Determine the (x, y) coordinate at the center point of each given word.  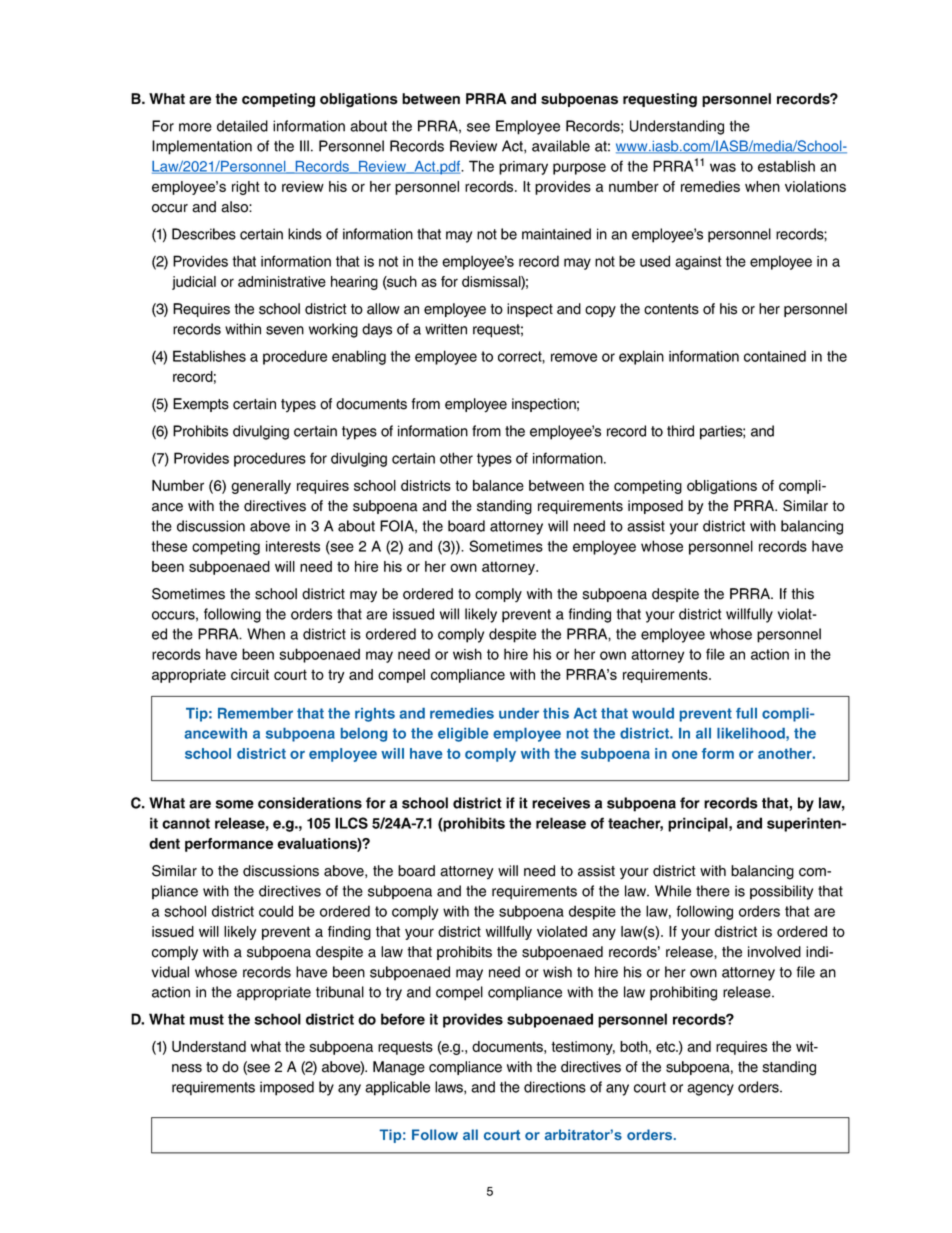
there (713, 891)
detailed (242, 126)
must (207, 1019)
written (446, 329)
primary (523, 168)
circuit (250, 674)
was (723, 167)
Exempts (201, 405)
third (680, 431)
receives (561, 803)
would (653, 713)
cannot (186, 823)
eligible (463, 735)
